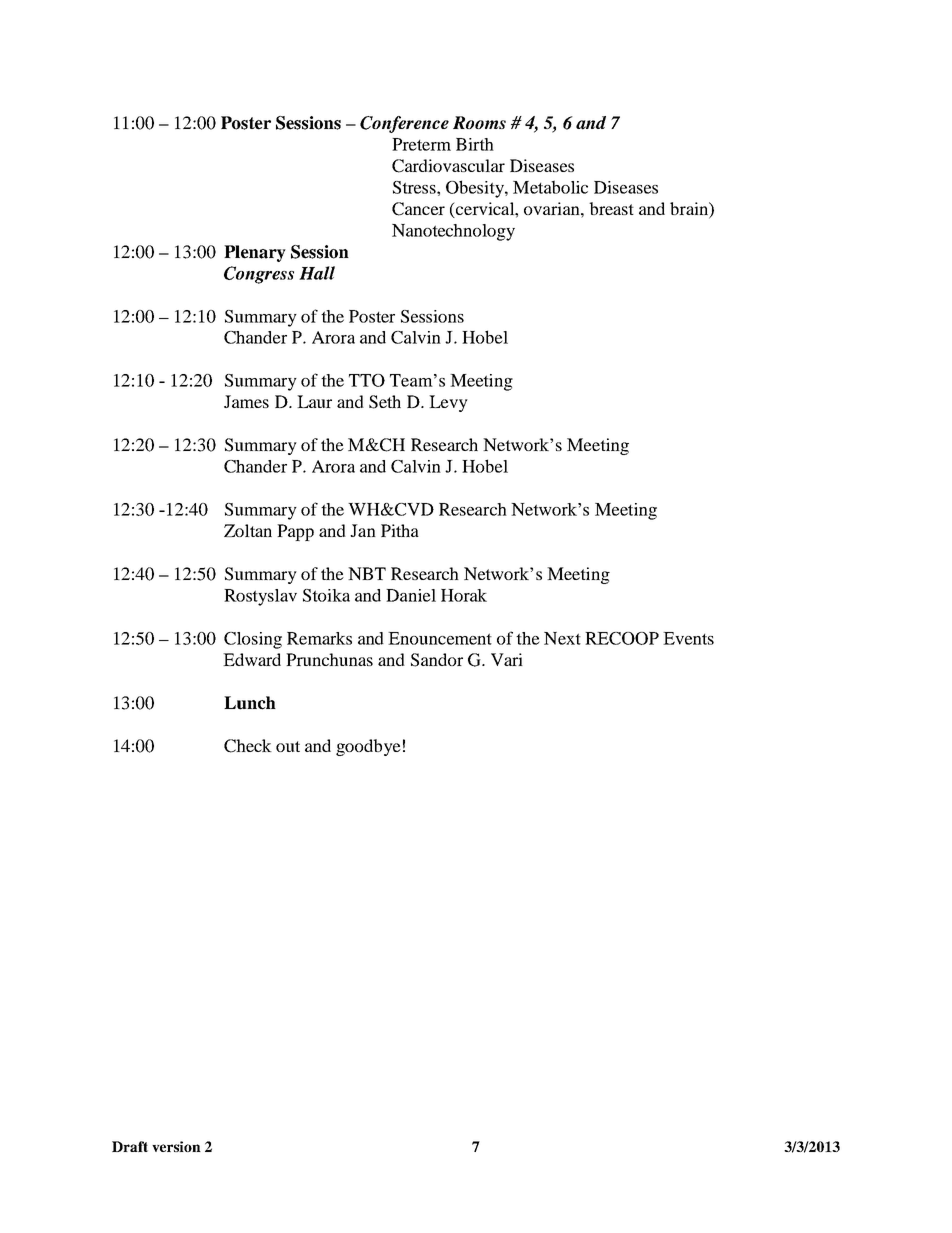  Describe the element at coordinates (368, 747) in the screenshot. I see `goodbye` at that location.
